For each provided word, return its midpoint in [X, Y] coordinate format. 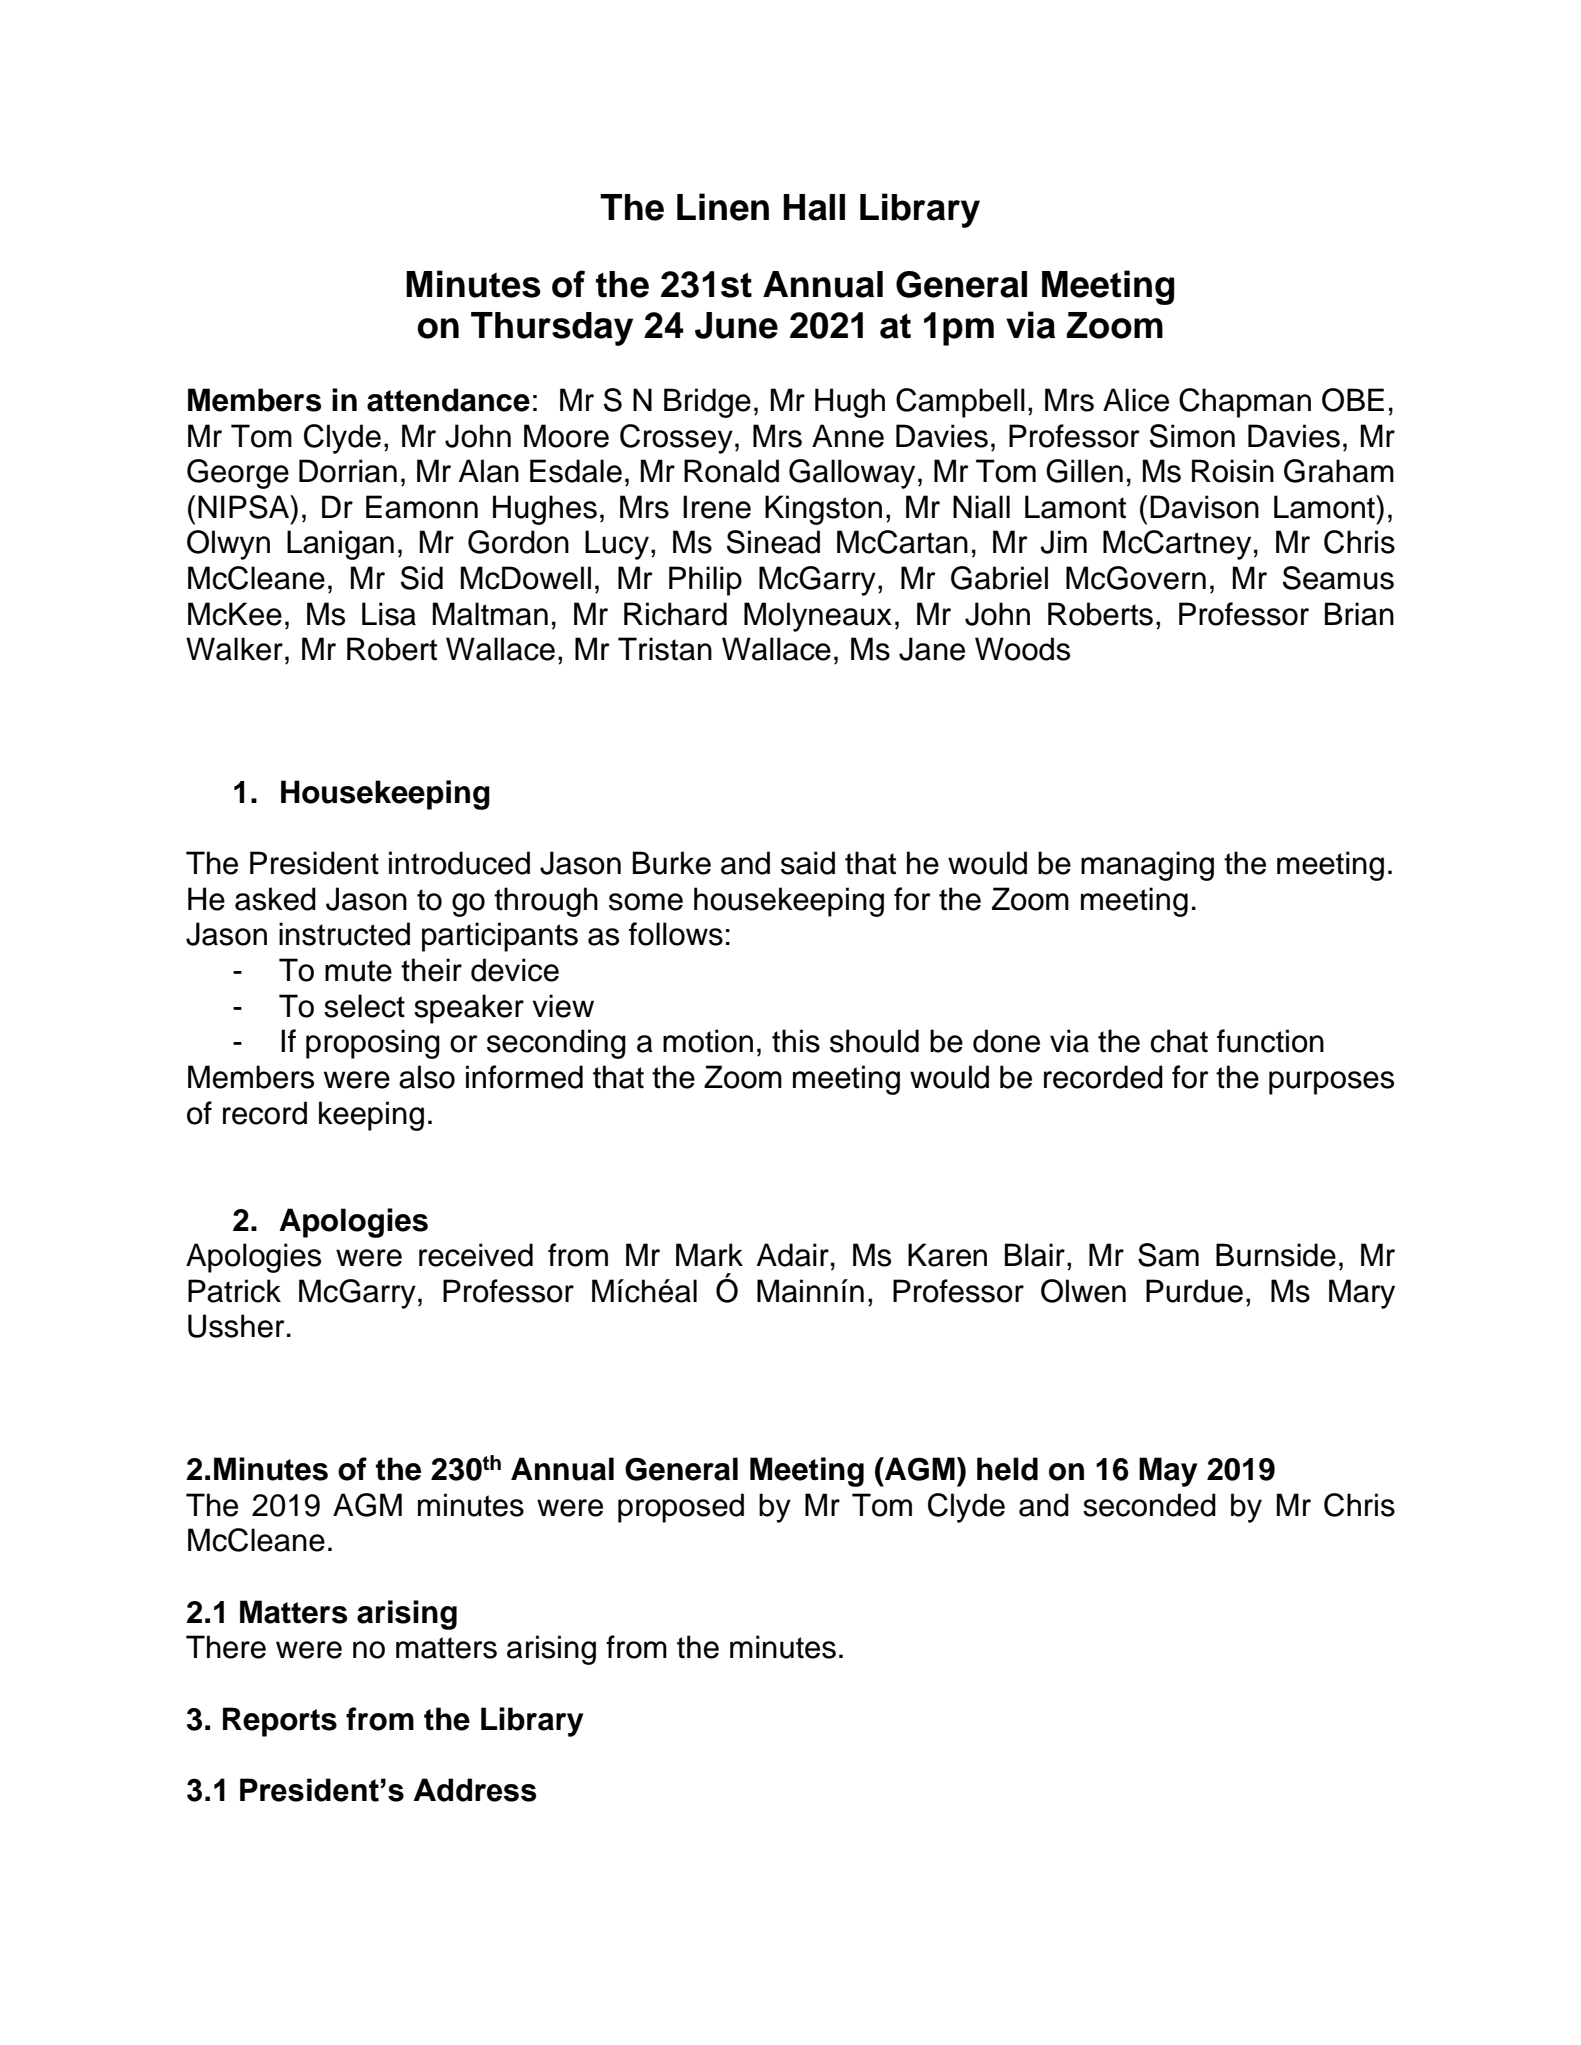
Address [474, 1790]
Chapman [1245, 403]
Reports [280, 1722]
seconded [1149, 1505]
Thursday [552, 329]
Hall [814, 207]
